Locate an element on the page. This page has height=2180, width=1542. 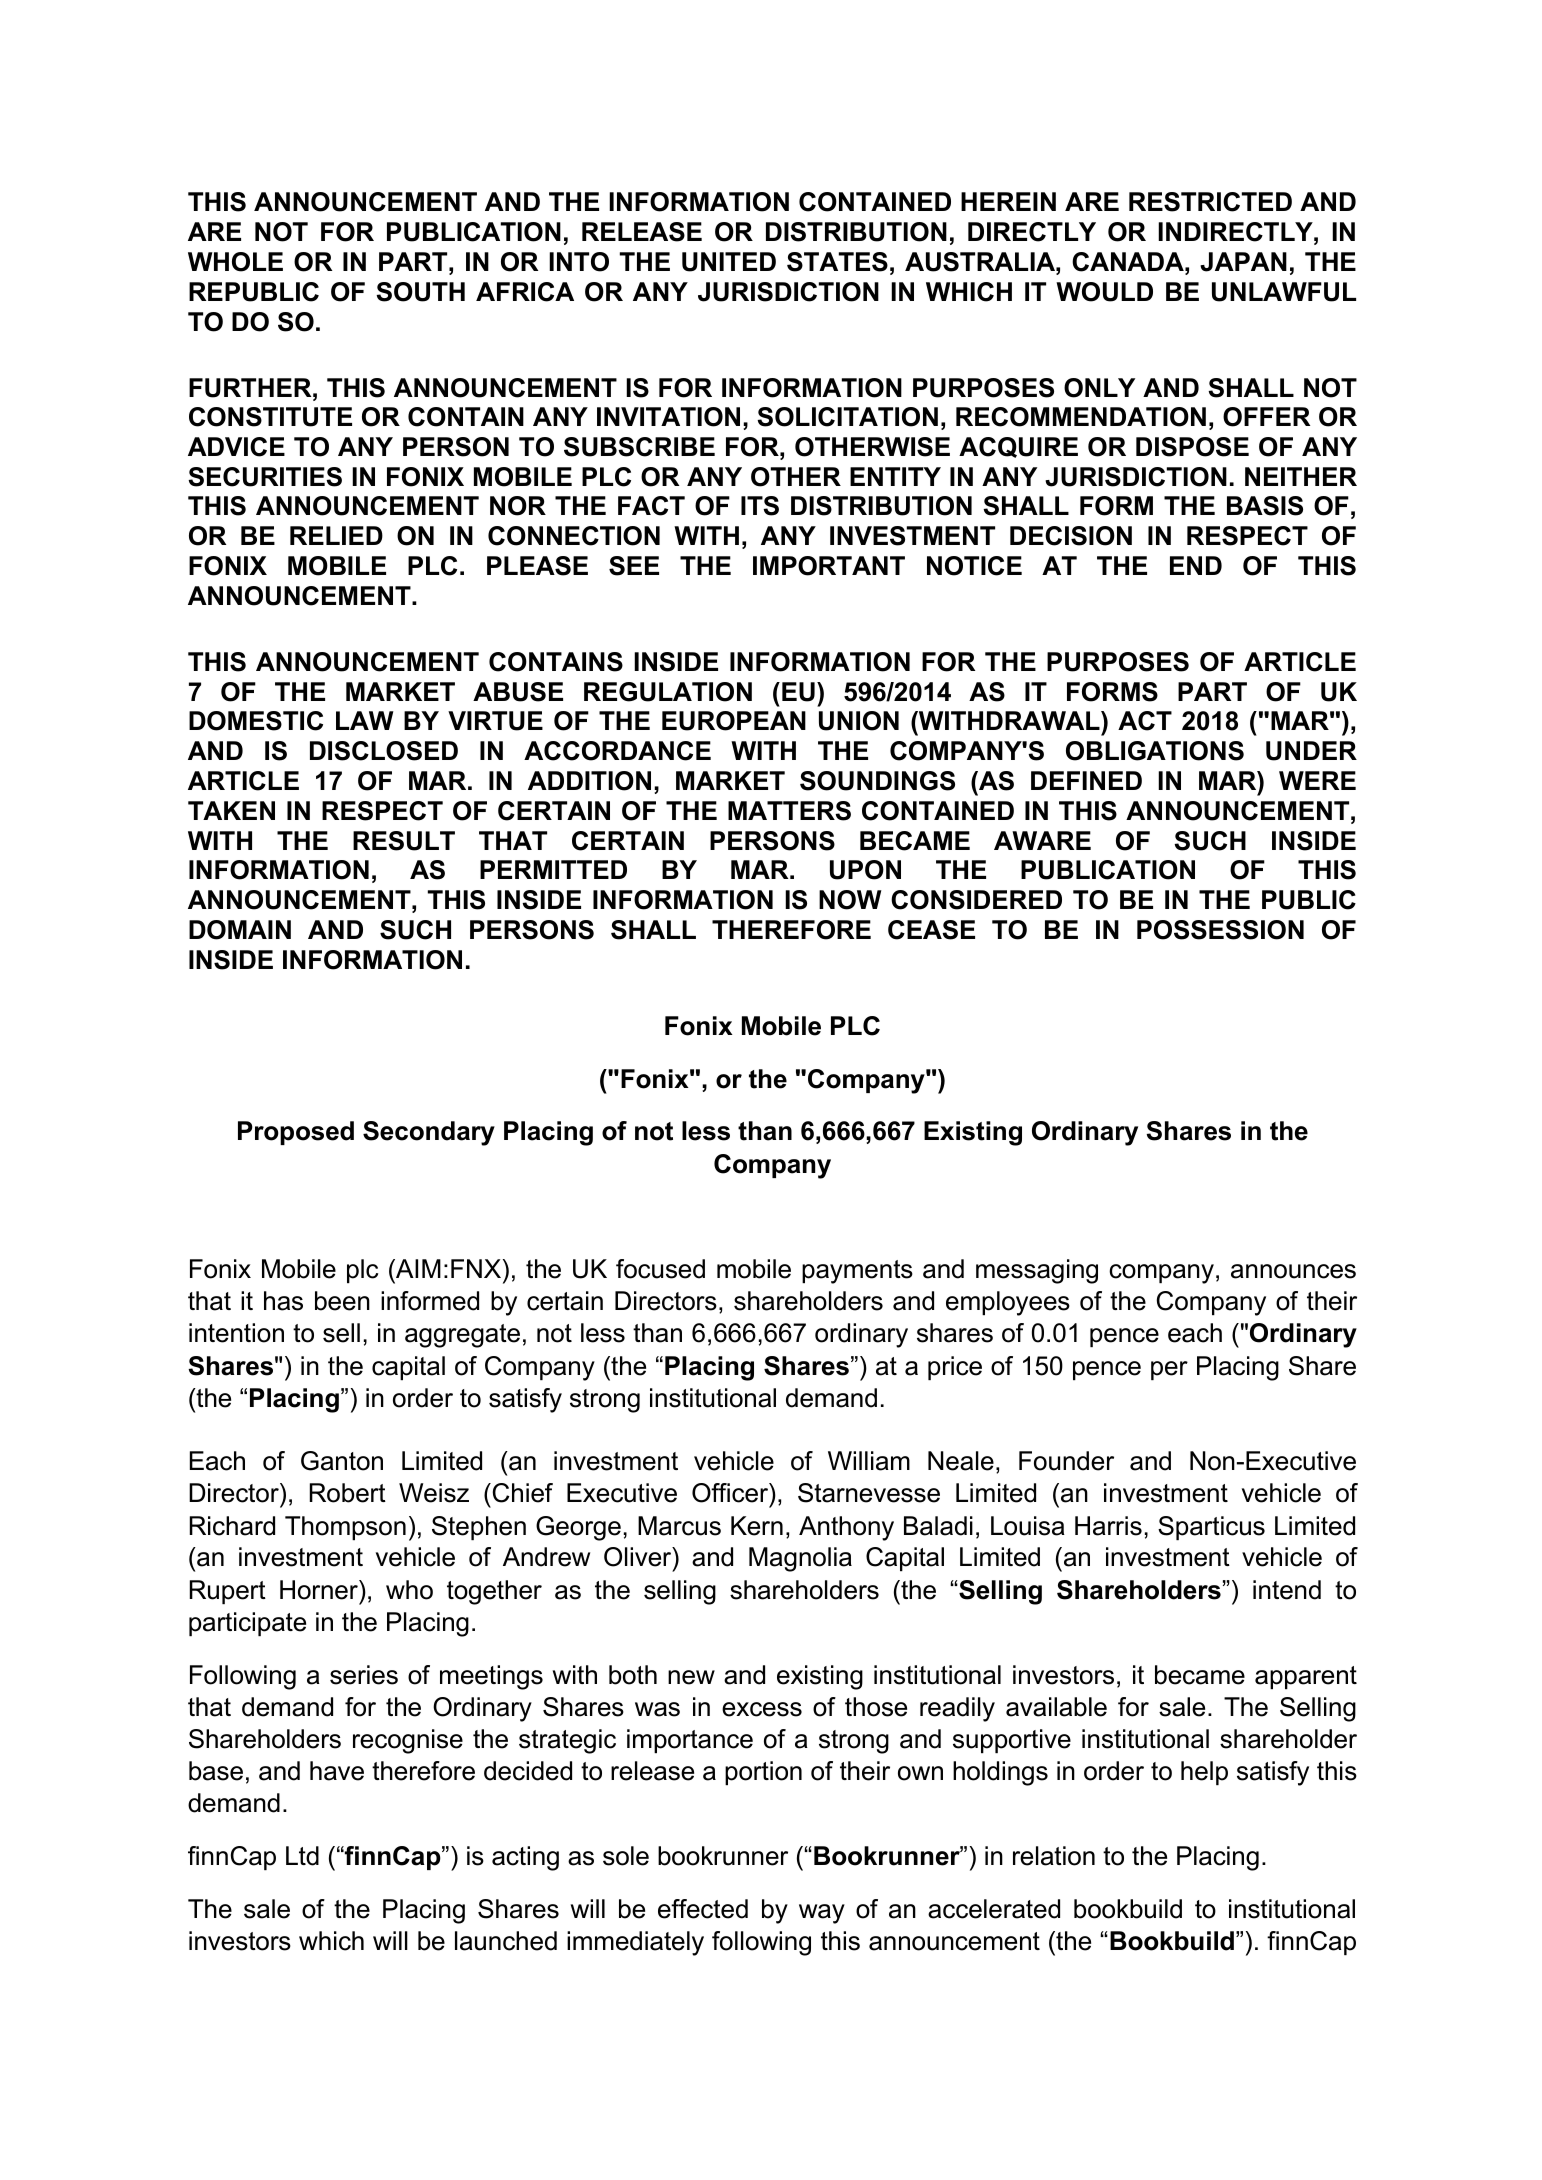
Ltd is located at coordinates (302, 1856).
